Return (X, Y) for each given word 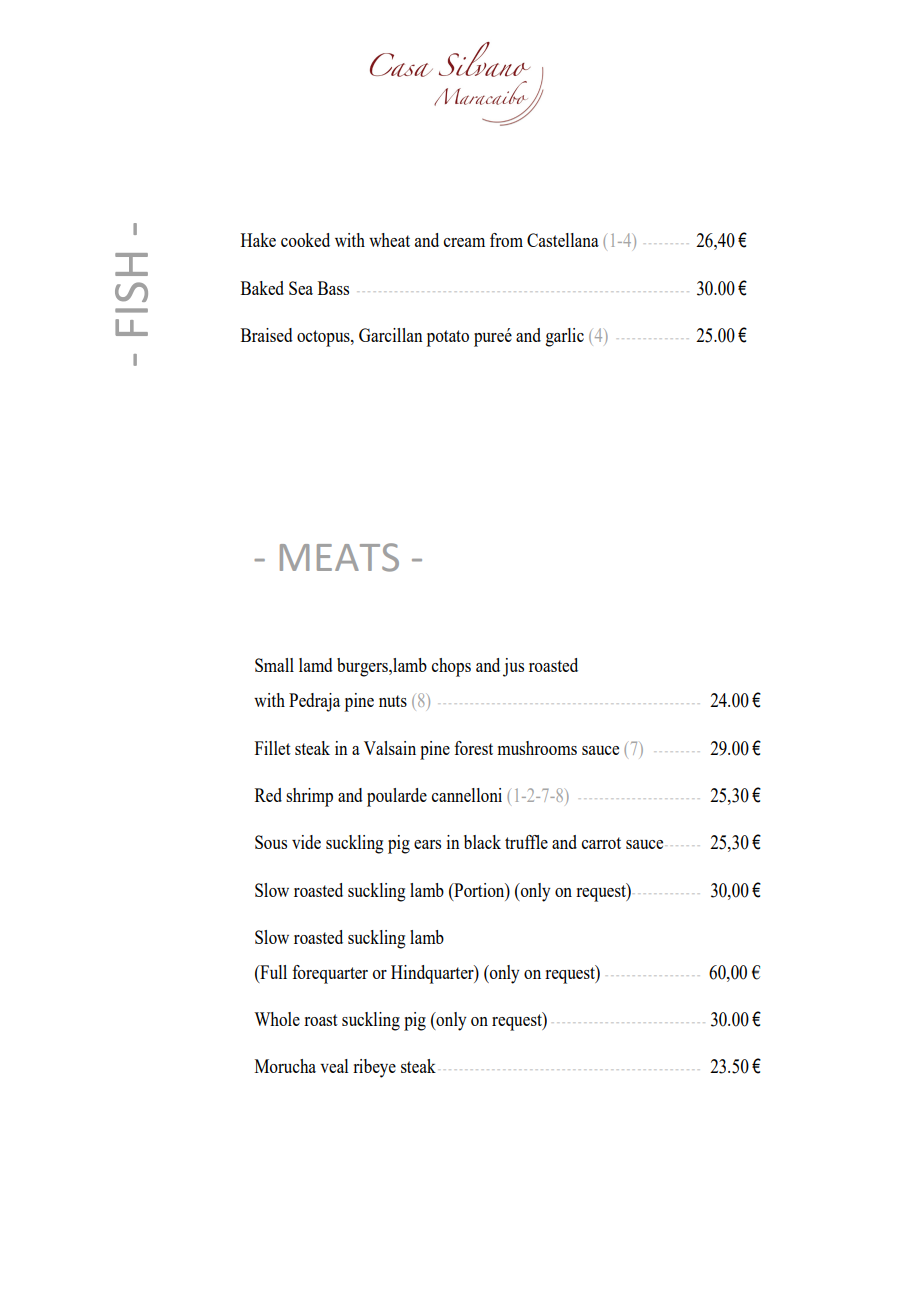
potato (448, 338)
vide (306, 842)
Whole (277, 1019)
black (482, 842)
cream (464, 242)
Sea (301, 288)
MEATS (339, 557)
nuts (393, 701)
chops (451, 667)
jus (513, 667)
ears (427, 844)
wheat (389, 240)
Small (274, 665)
